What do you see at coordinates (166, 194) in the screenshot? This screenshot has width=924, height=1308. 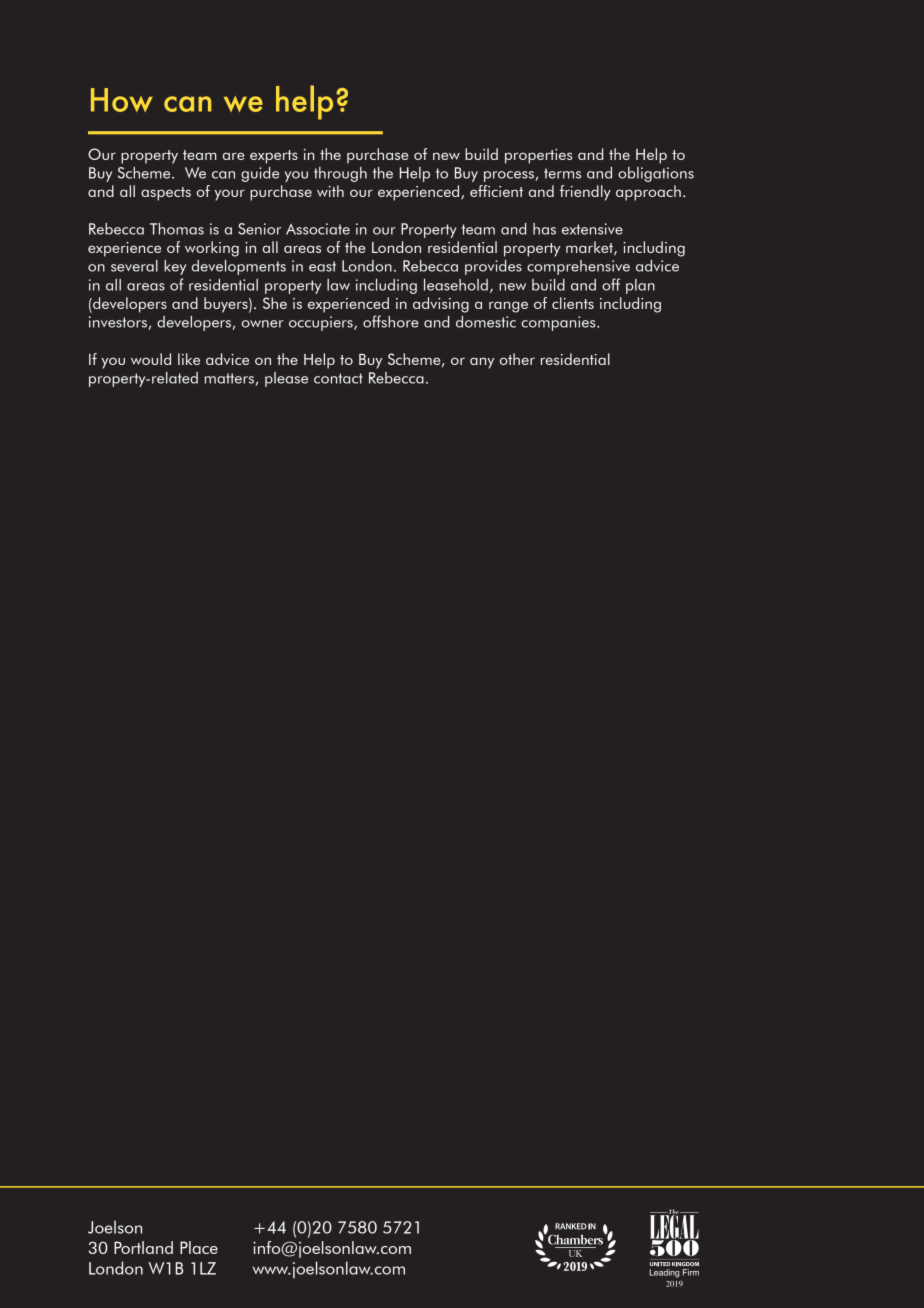 I see `aspects` at bounding box center [166, 194].
